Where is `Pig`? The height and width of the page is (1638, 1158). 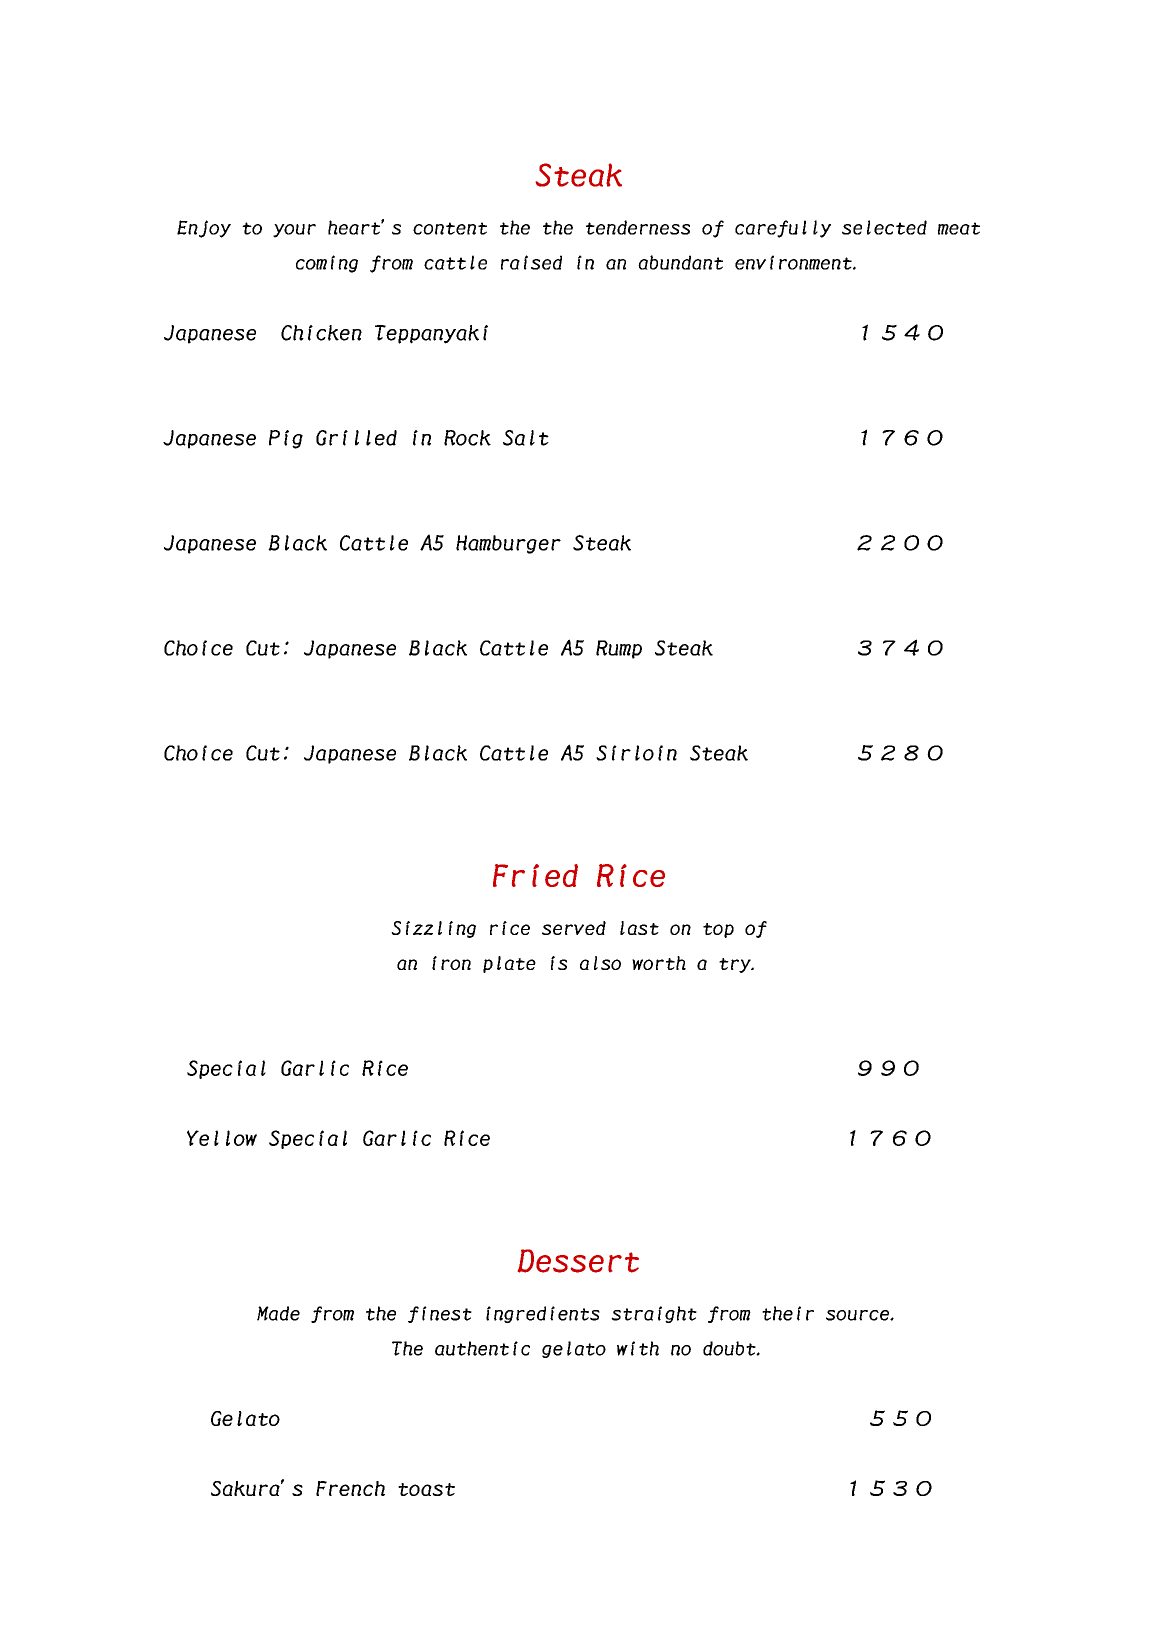
Pig is located at coordinates (286, 439).
